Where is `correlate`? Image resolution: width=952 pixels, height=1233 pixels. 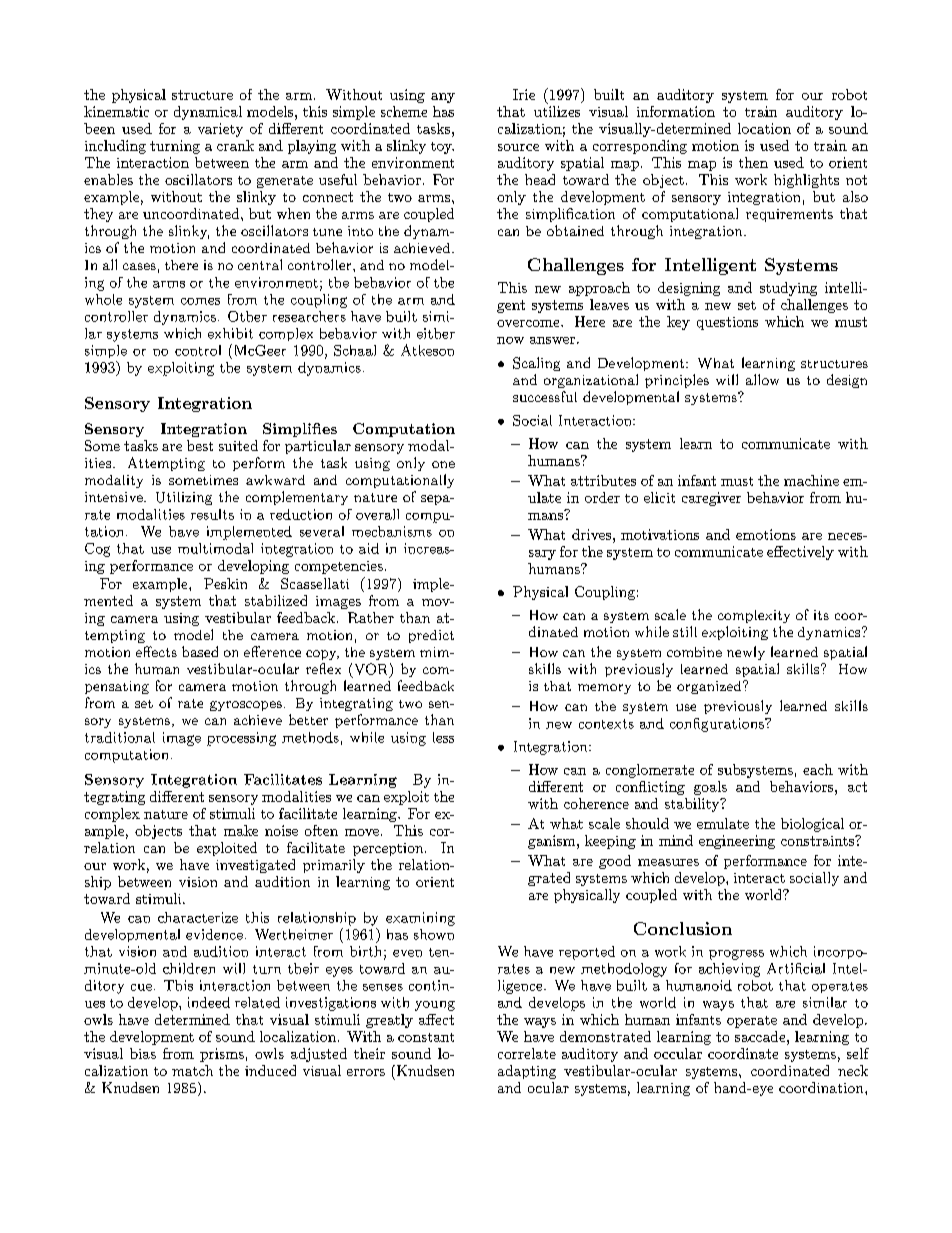 correlate is located at coordinates (527, 1053).
